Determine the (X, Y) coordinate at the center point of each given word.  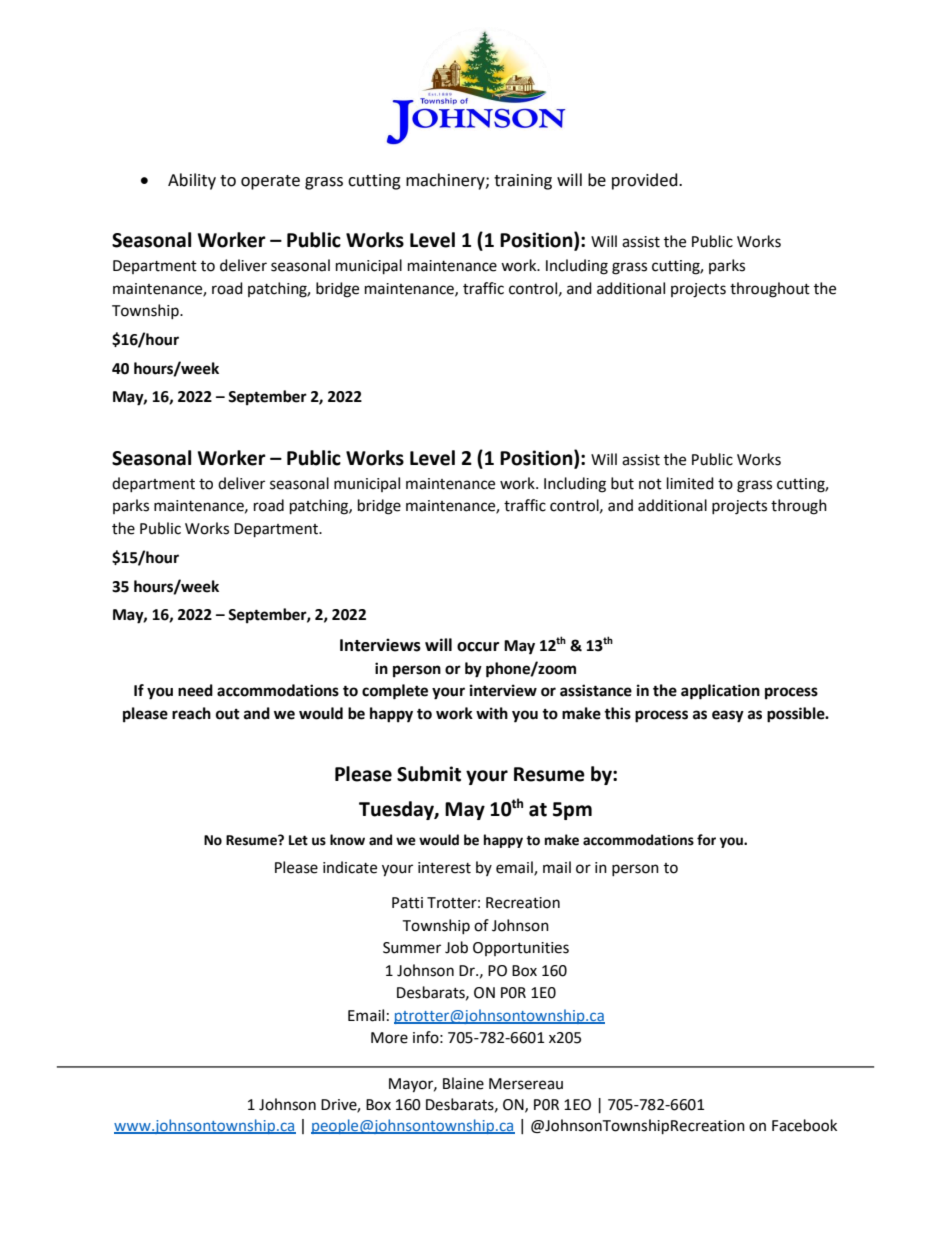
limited (690, 483)
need (195, 690)
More (389, 1038)
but (622, 483)
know (347, 840)
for (706, 840)
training (523, 182)
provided (646, 181)
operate (270, 182)
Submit (429, 774)
